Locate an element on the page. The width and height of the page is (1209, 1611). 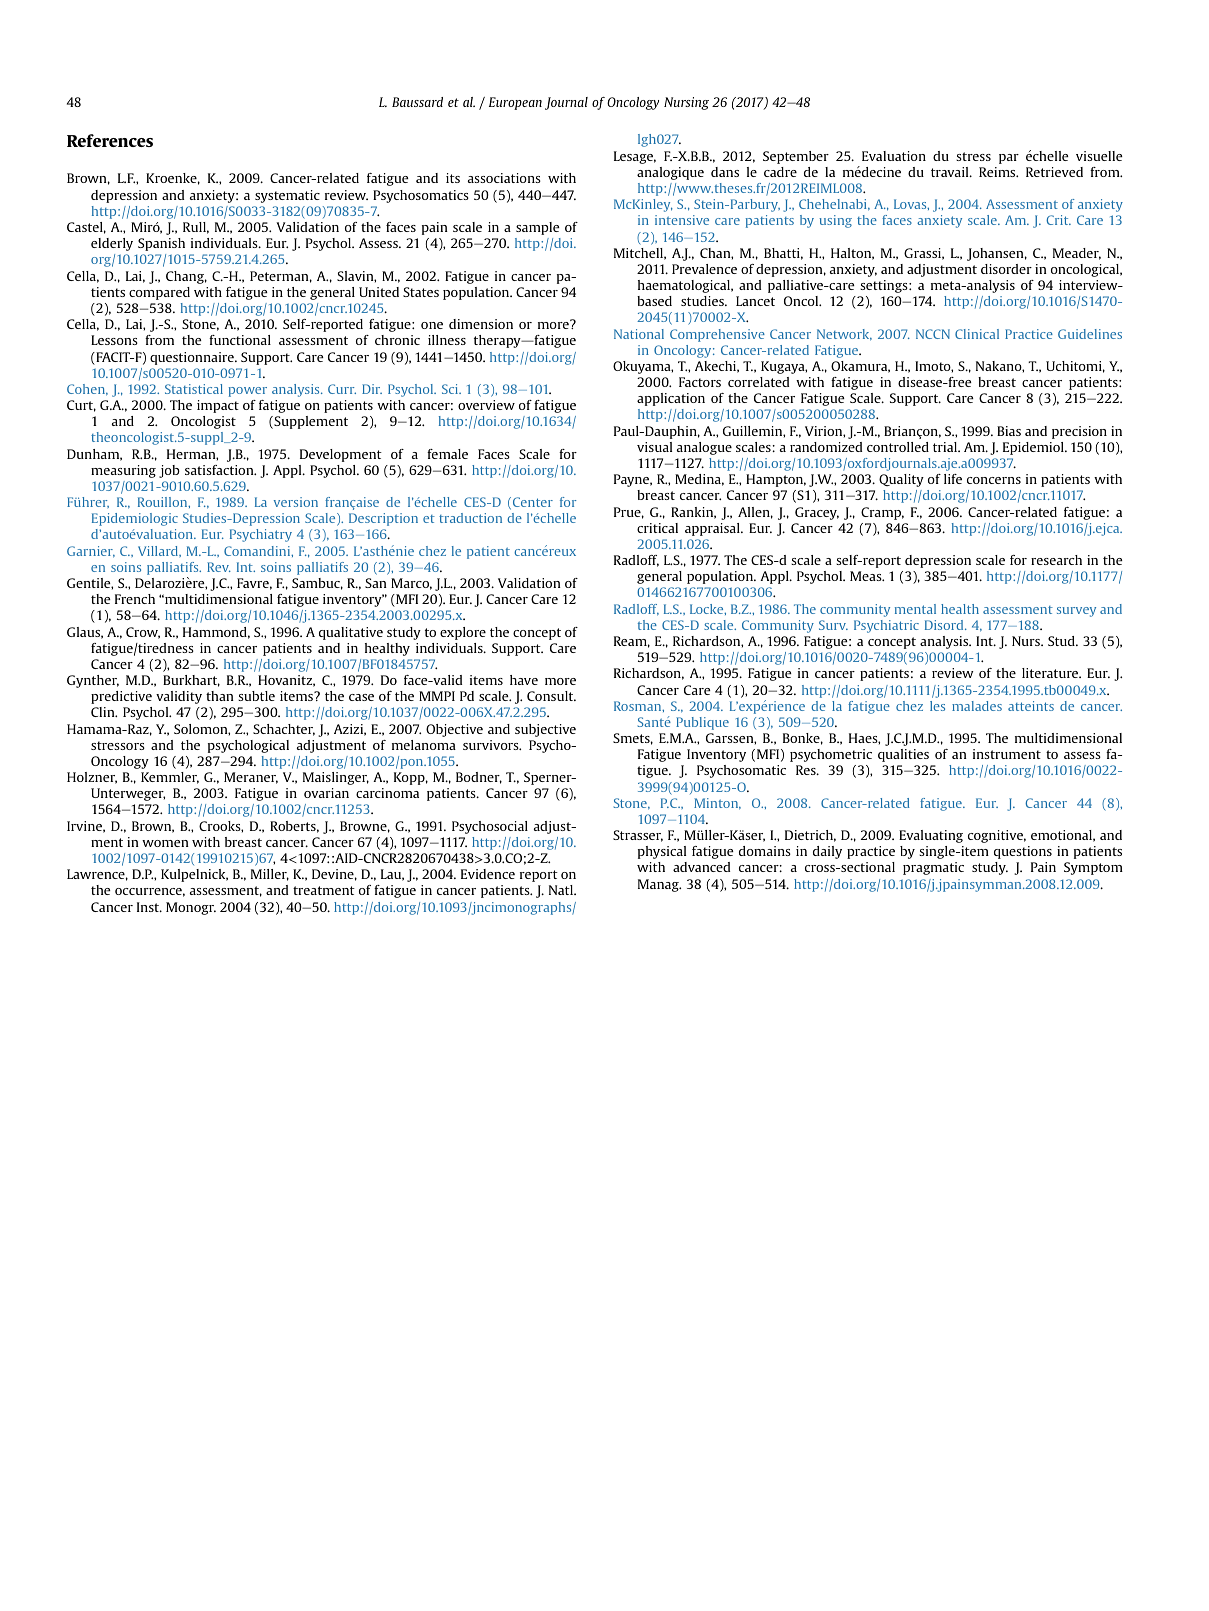
have is located at coordinates (524, 680).
